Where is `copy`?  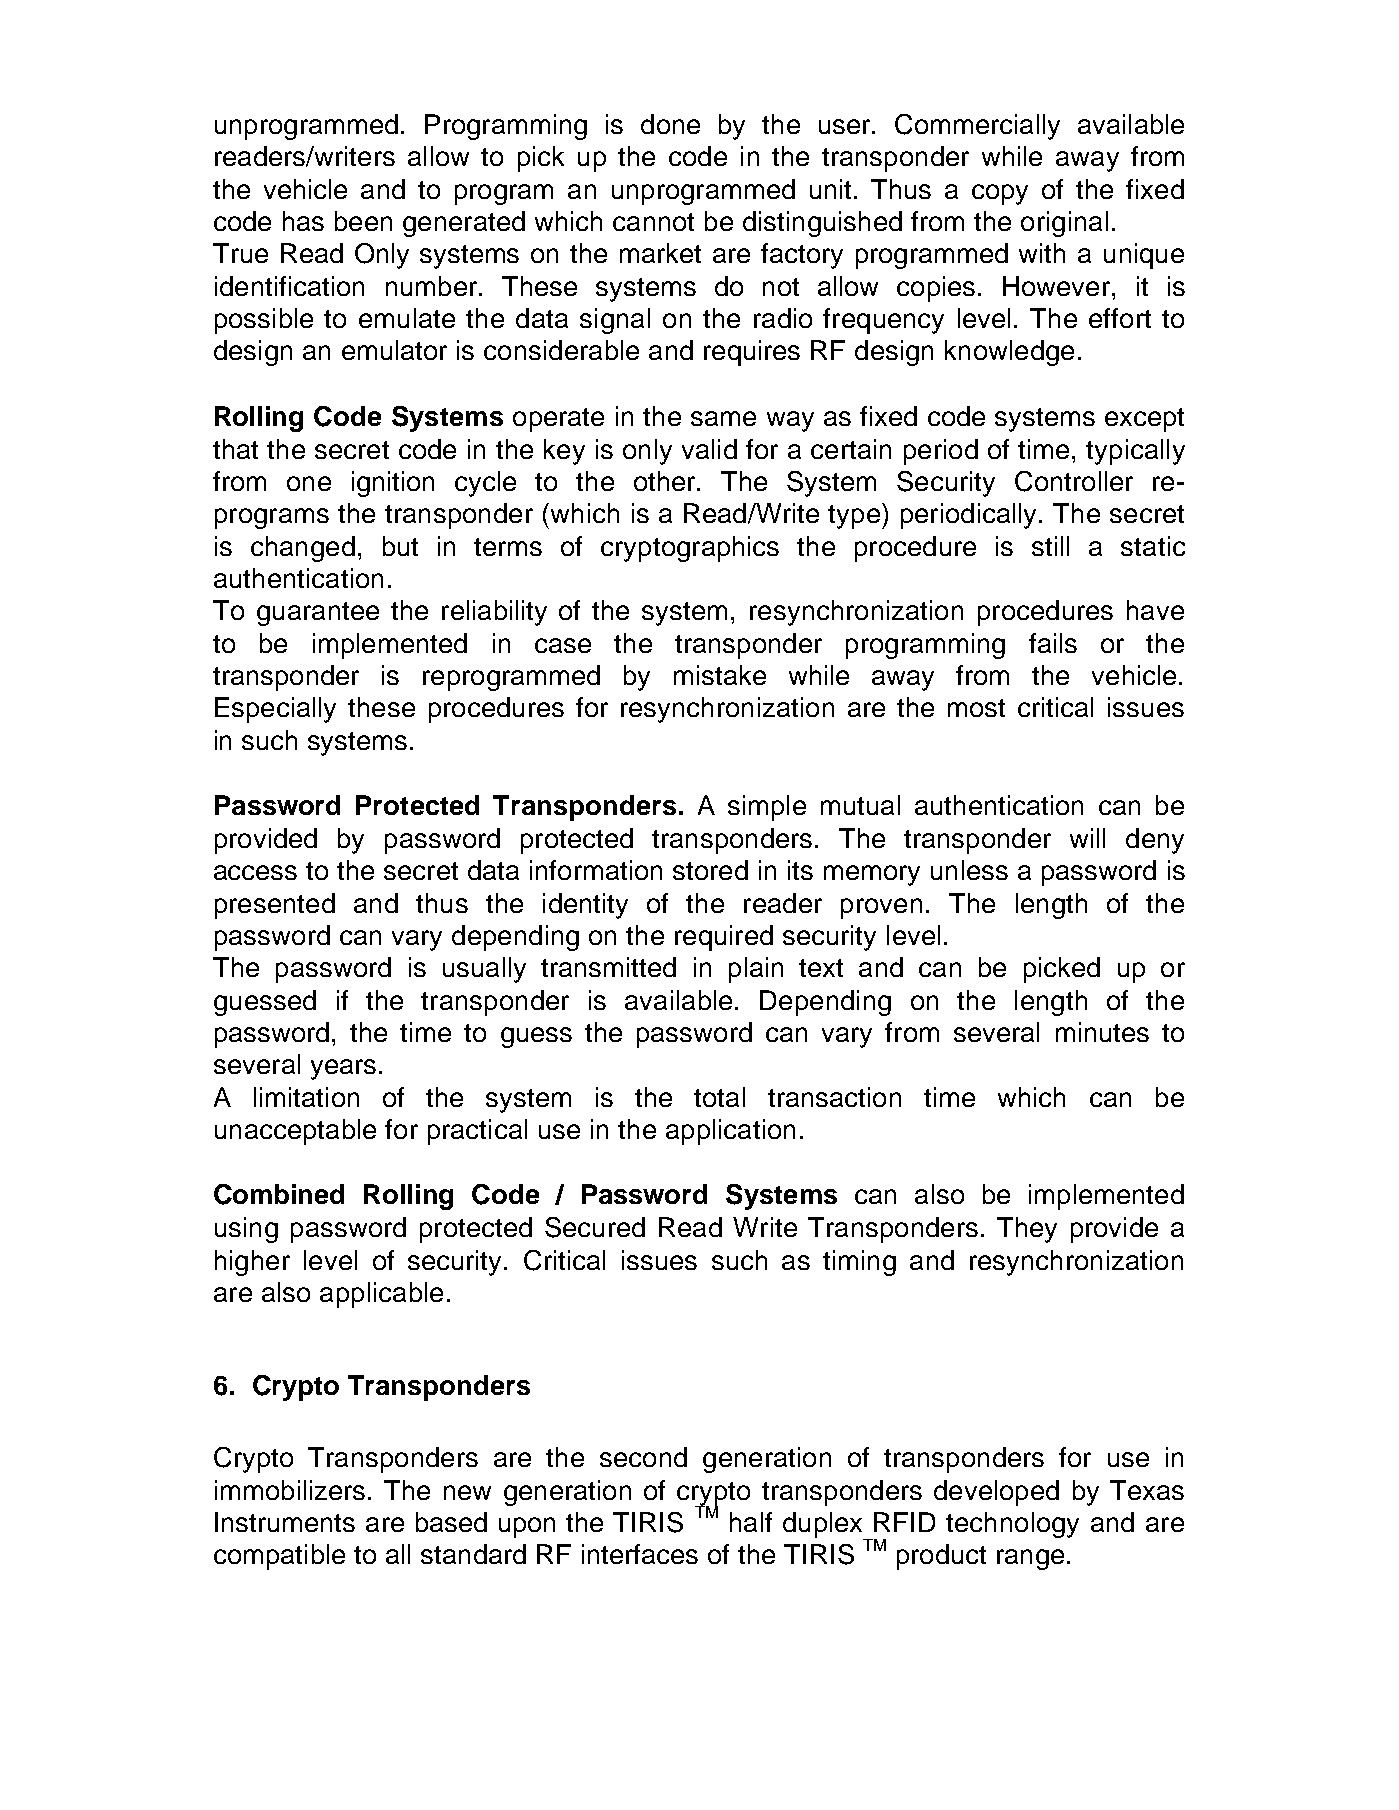
copy is located at coordinates (1000, 194).
